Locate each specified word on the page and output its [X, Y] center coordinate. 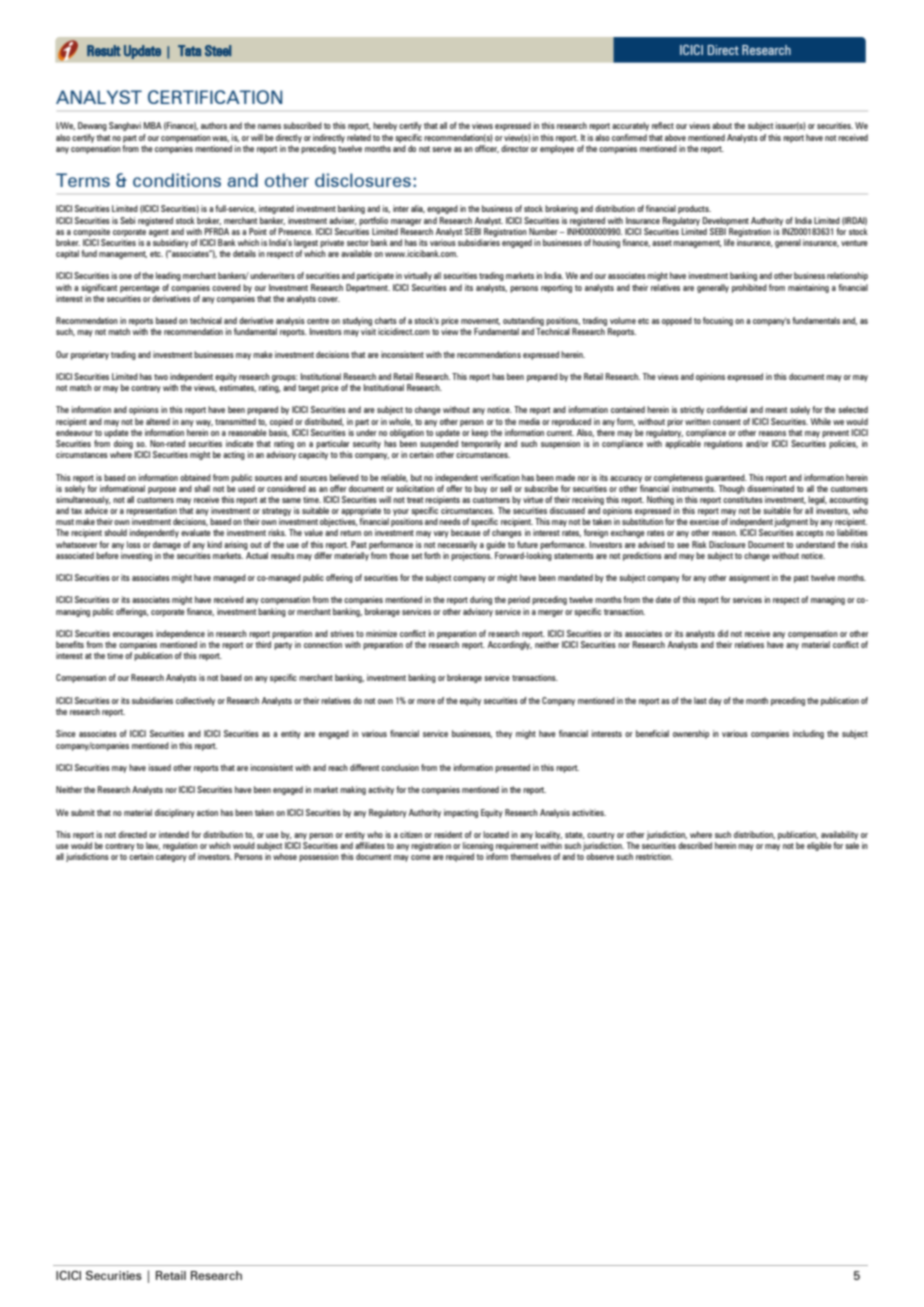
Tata [189, 50]
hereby [385, 126]
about [722, 125]
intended [174, 834]
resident [448, 834]
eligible [819, 846]
